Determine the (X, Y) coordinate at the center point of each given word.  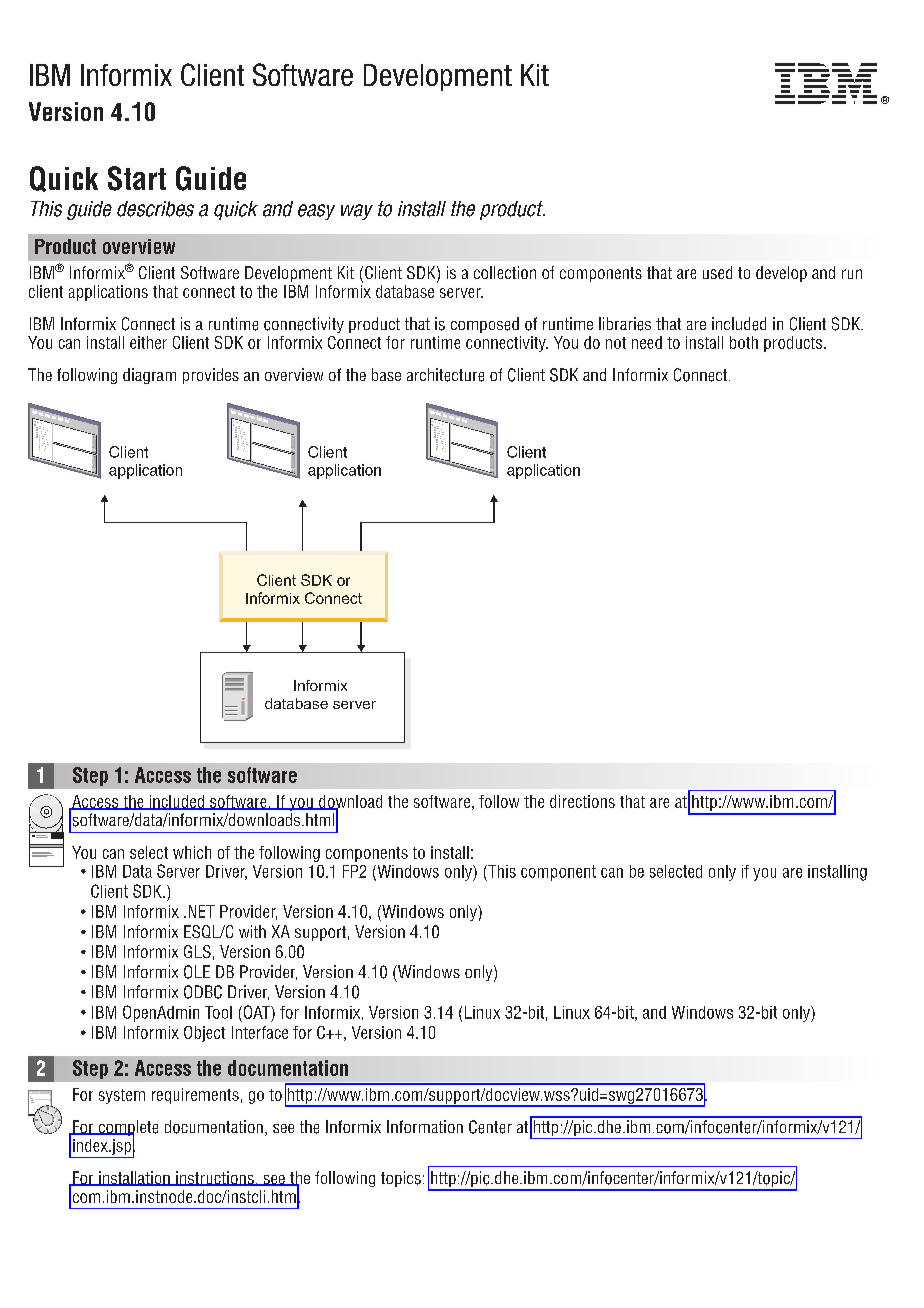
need (647, 342)
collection (505, 272)
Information (425, 1126)
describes (155, 209)
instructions (215, 1178)
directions (582, 801)
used (717, 272)
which (192, 852)
